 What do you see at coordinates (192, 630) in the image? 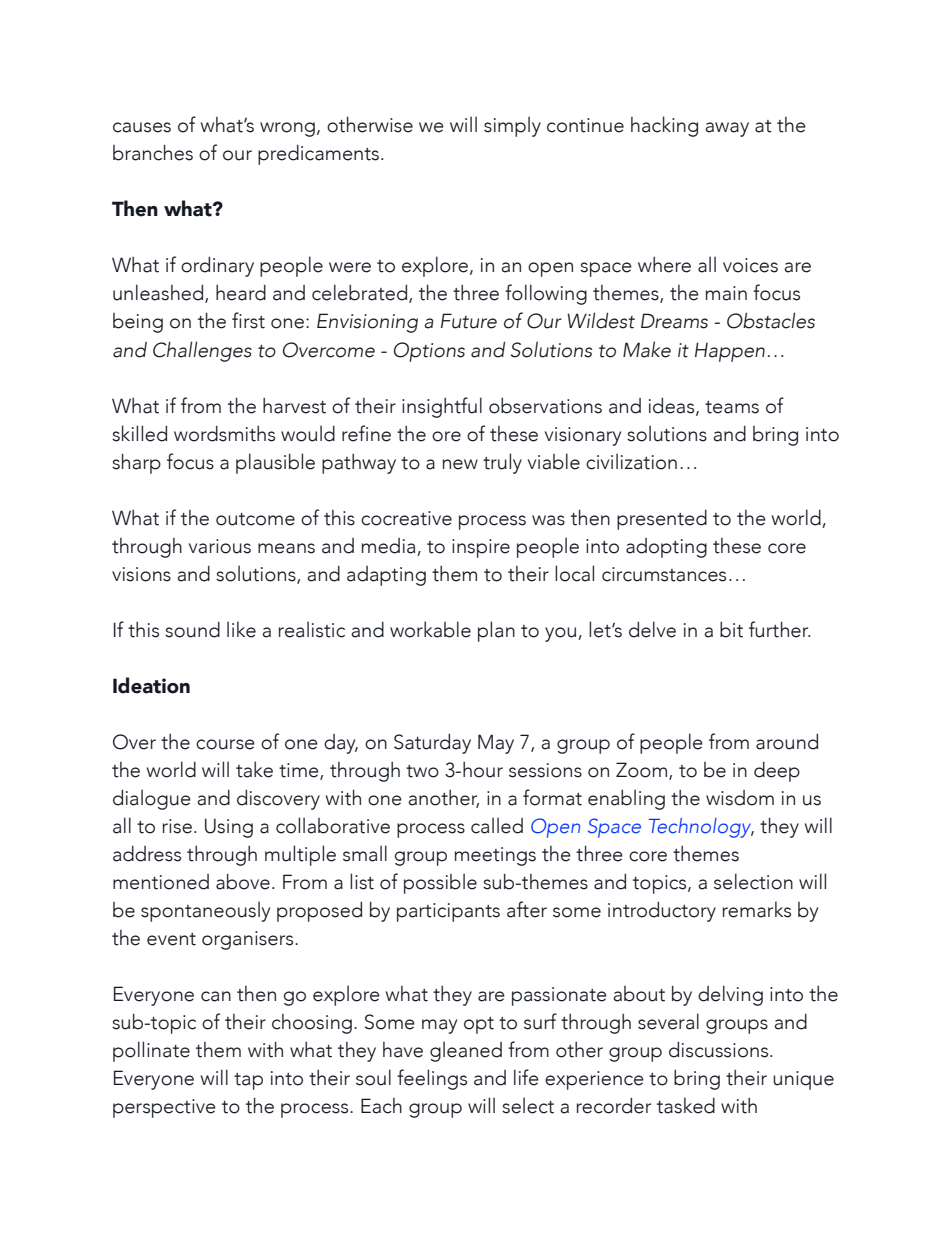
I see `sound` at bounding box center [192, 630].
